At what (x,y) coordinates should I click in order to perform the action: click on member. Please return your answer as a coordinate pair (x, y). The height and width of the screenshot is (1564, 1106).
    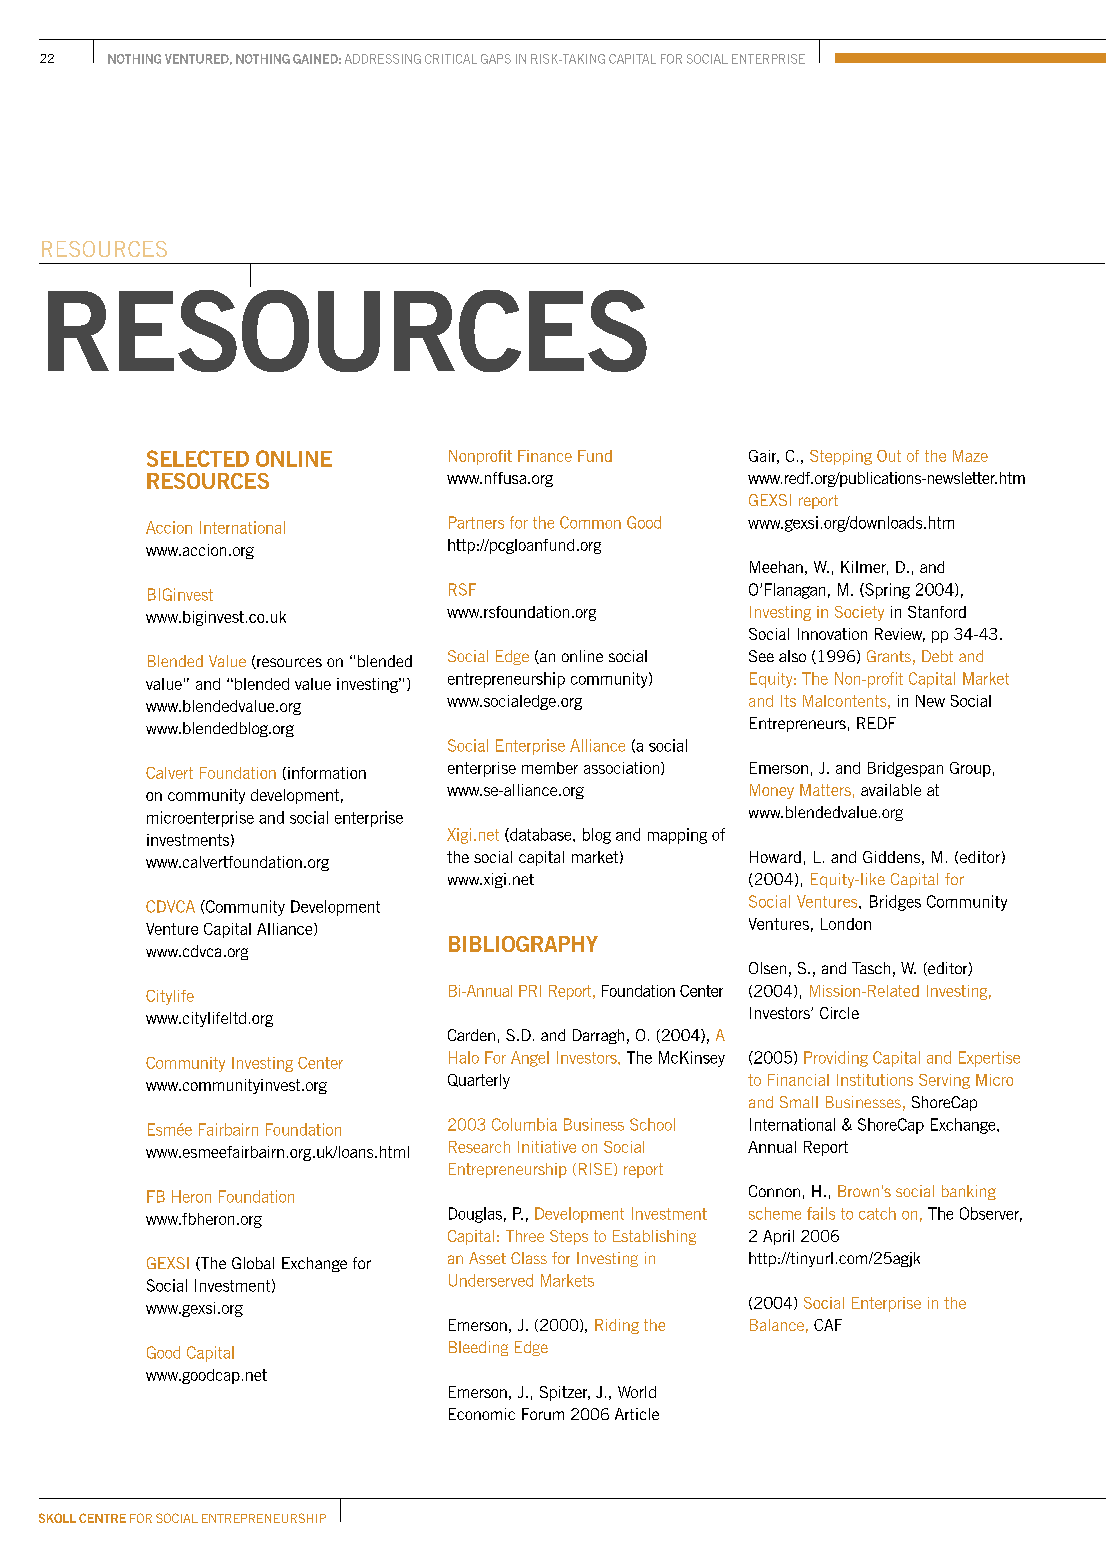
    Looking at the image, I should click on (550, 768).
